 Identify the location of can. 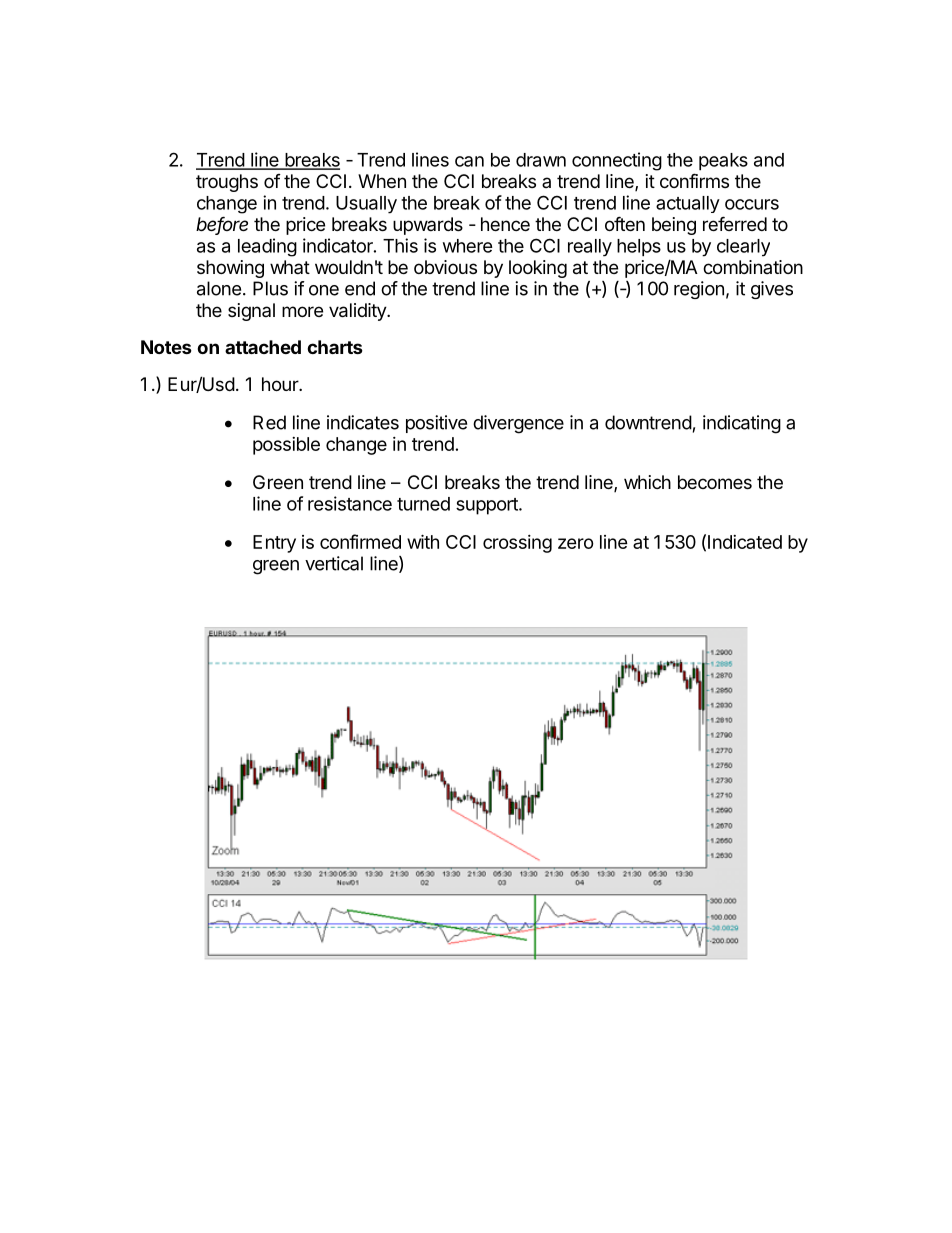
(469, 161).
